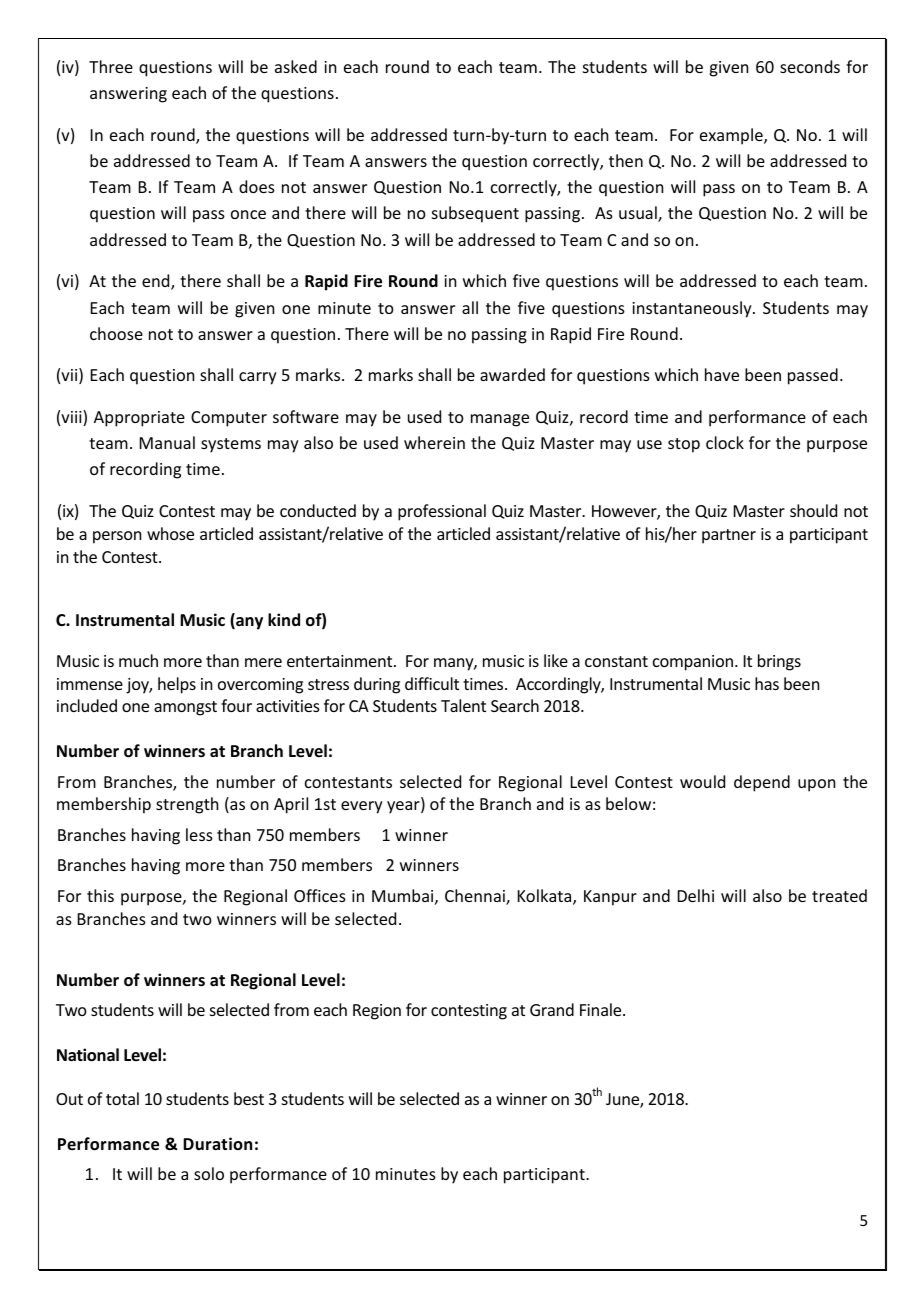 This image has height=1308, width=924. What do you see at coordinates (475, 214) in the image?
I see `subsequent` at bounding box center [475, 214].
